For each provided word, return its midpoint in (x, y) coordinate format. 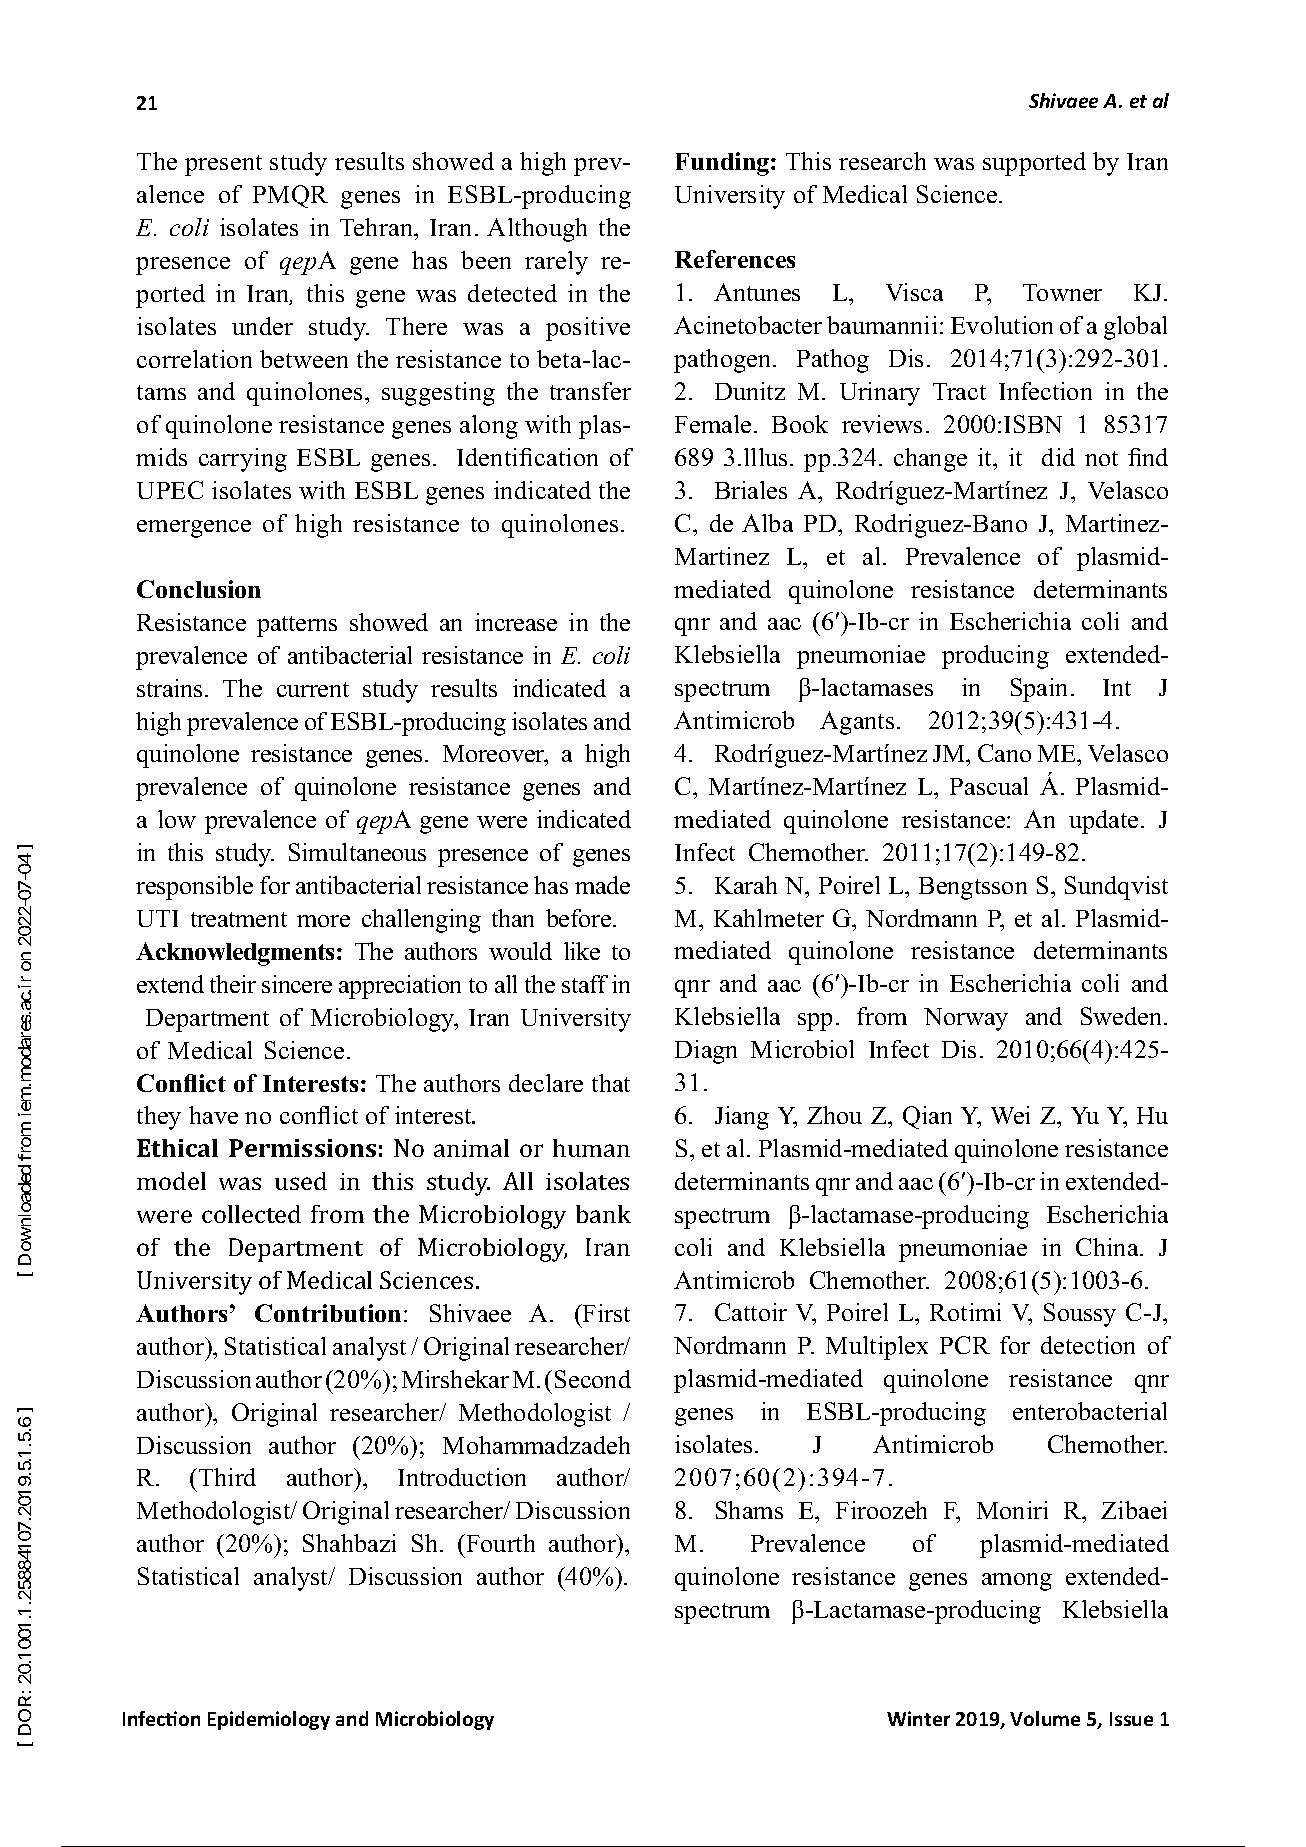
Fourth (499, 1543)
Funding (724, 164)
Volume (1045, 1718)
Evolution (1002, 325)
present (223, 165)
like (582, 951)
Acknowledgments (235, 954)
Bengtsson (973, 888)
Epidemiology (269, 1720)
